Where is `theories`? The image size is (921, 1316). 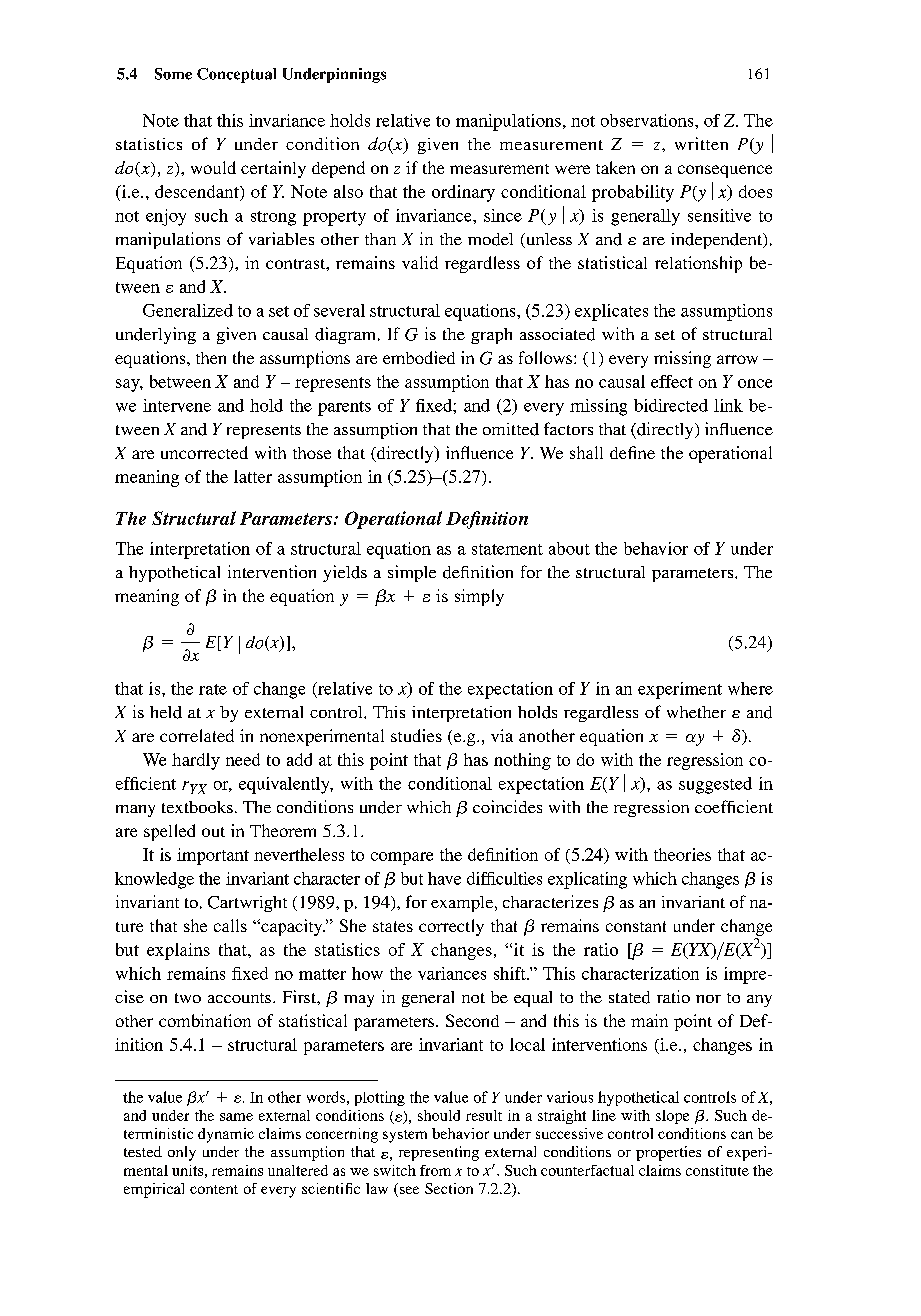 theories is located at coordinates (682, 854).
